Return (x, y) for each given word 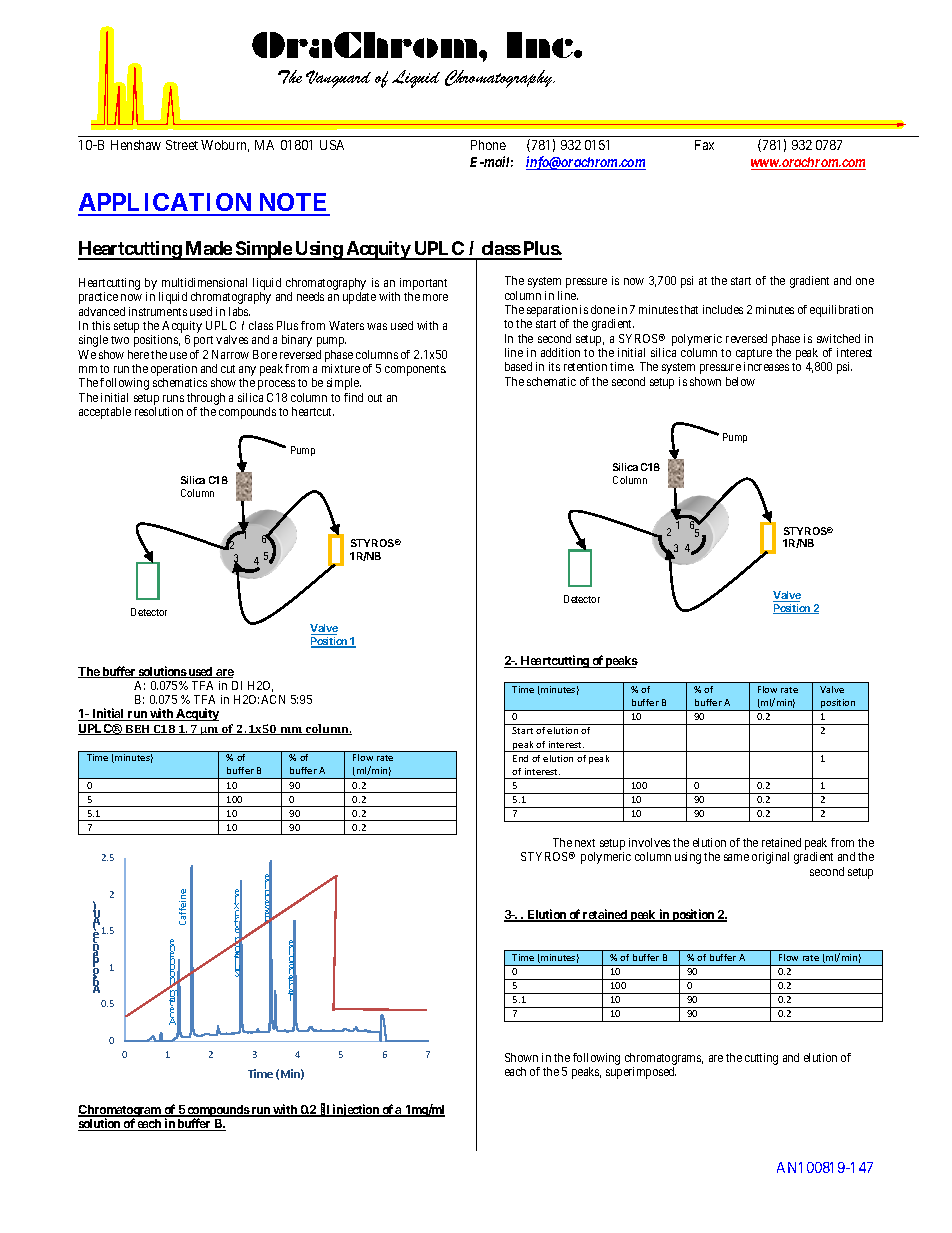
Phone (488, 145)
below (740, 381)
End (520, 758)
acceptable (105, 413)
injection (356, 1110)
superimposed (641, 1073)
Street (182, 145)
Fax (704, 145)
